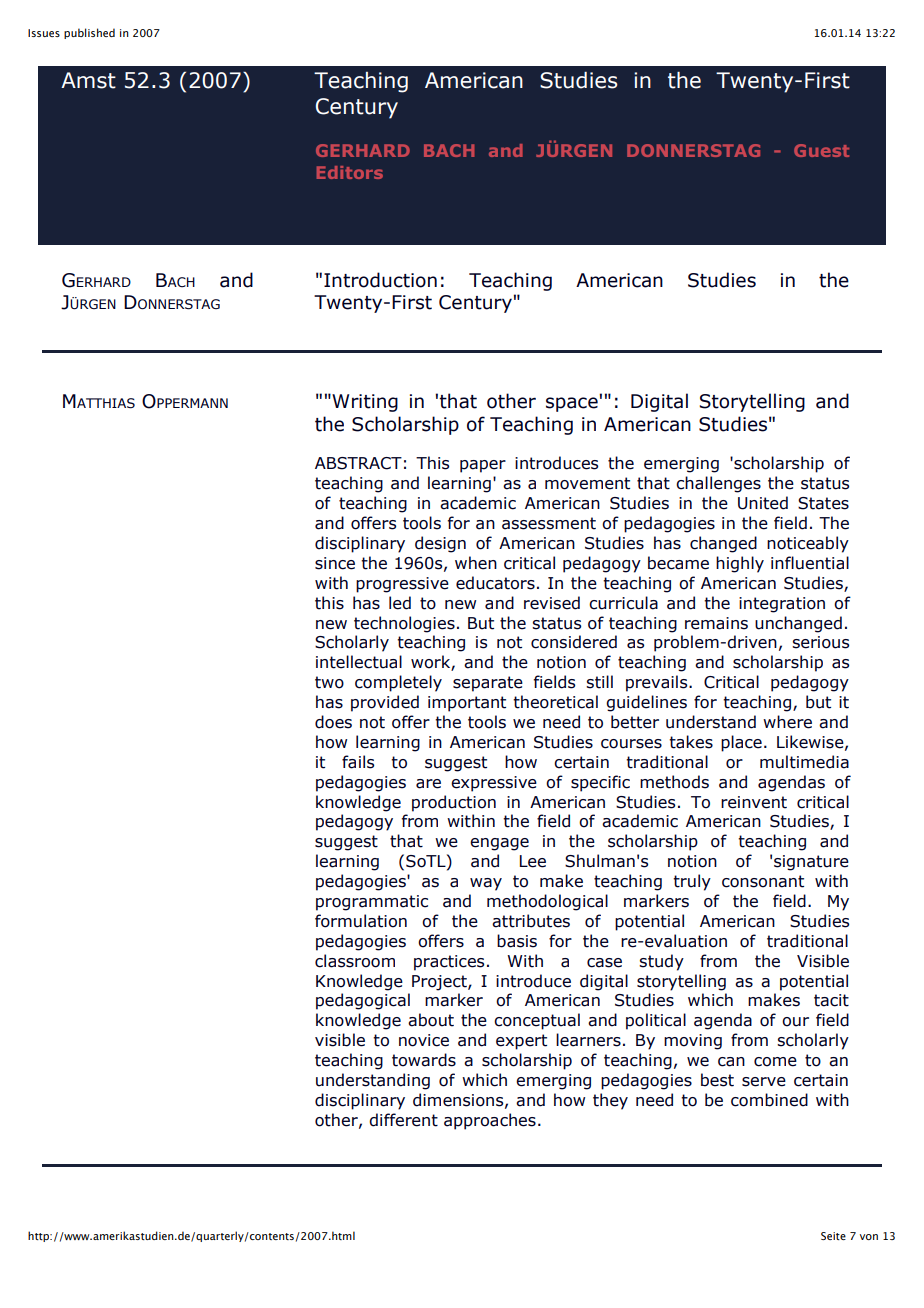 The image size is (924, 1308). Describe the element at coordinates (754, 802) in the image. I see `reinvent` at that location.
